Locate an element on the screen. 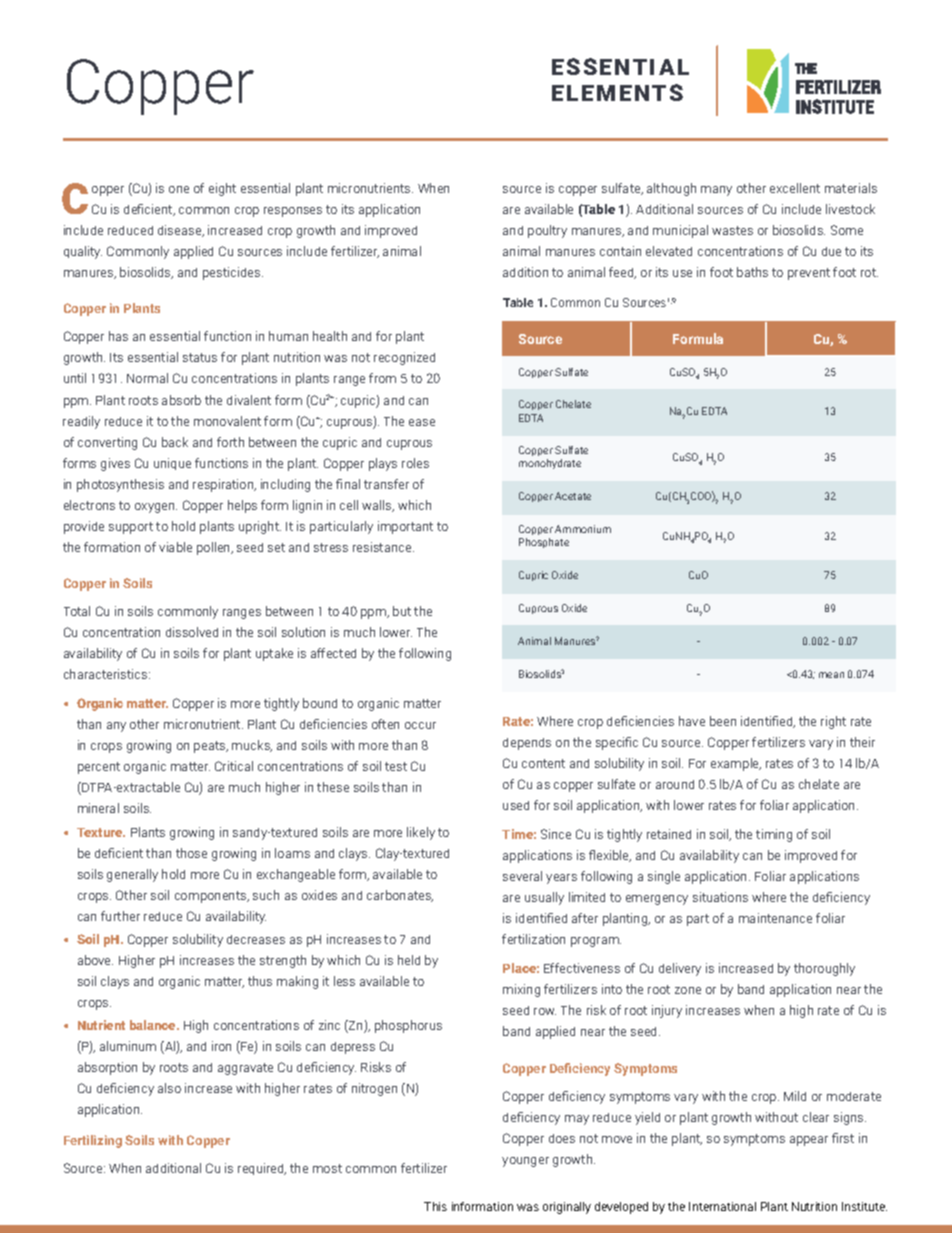  contain is located at coordinates (620, 251).
